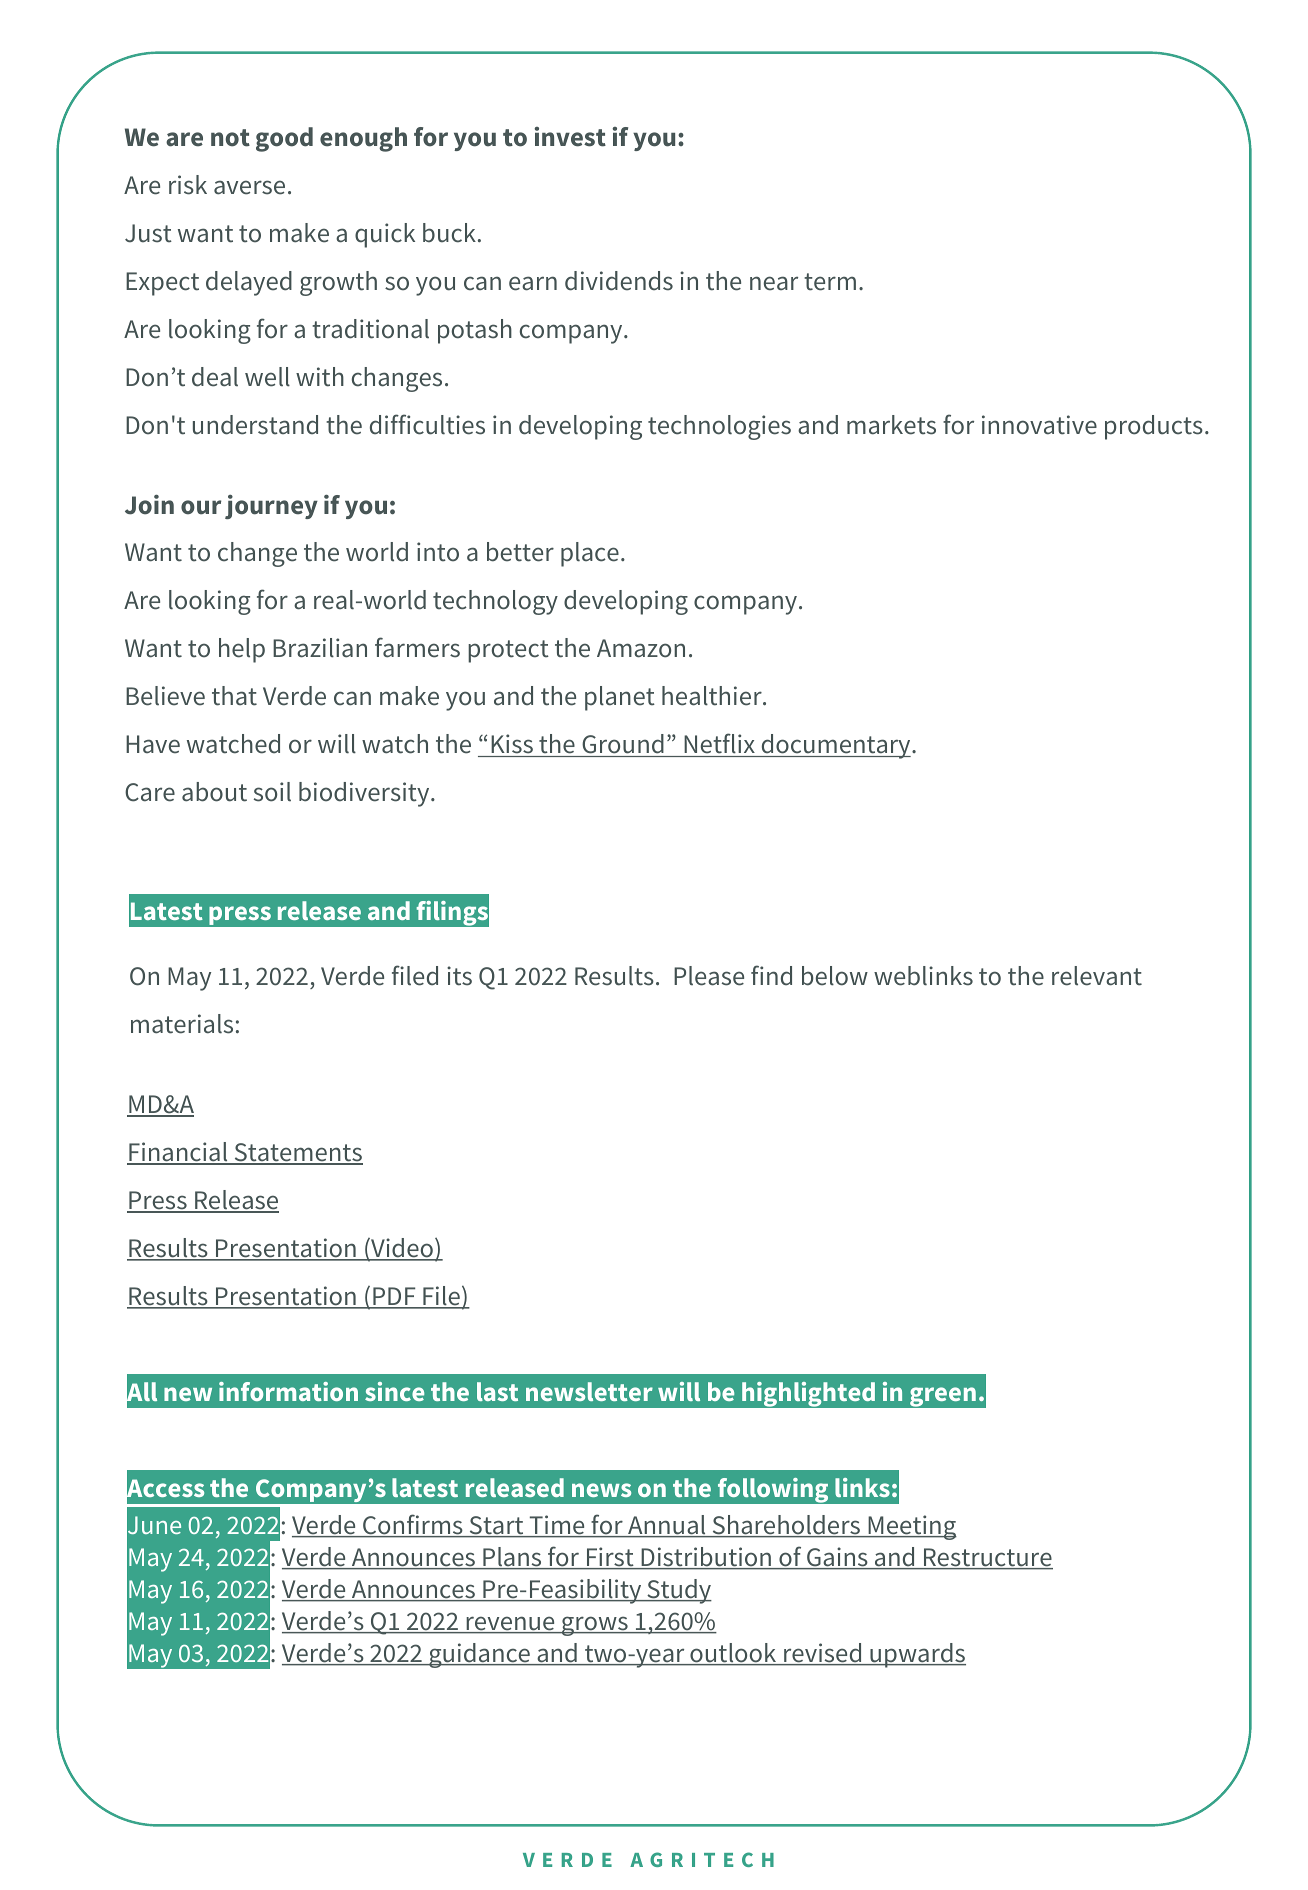 Image resolution: width=1308 pixels, height=1890 pixels. Describe the element at coordinates (249, 187) in the screenshot. I see `averse` at that location.
